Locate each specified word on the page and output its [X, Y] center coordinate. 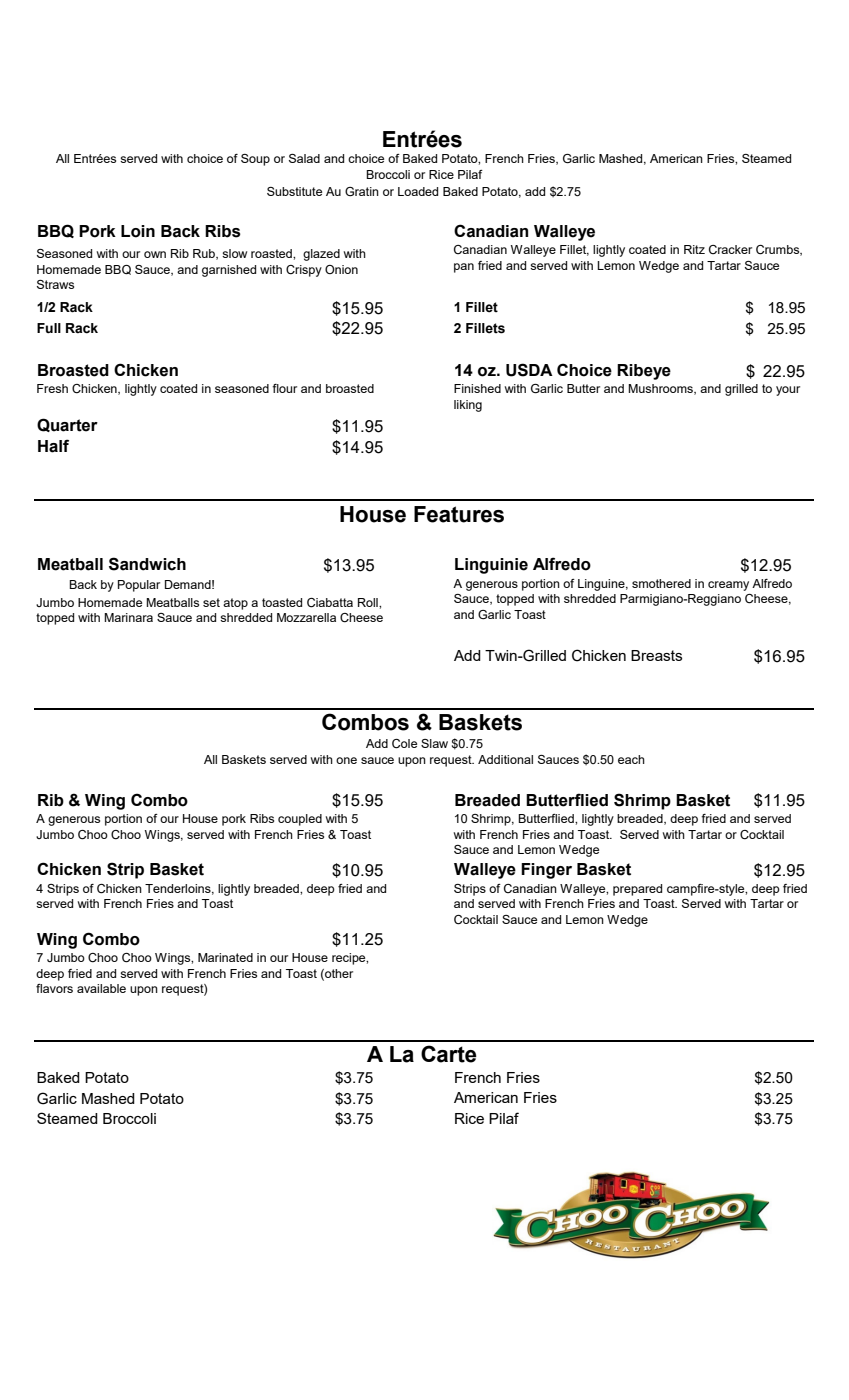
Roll [369, 602]
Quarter [67, 425]
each [631, 759]
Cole [404, 744]
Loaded [418, 191]
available [101, 988]
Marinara [128, 617]
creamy [728, 586]
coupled [300, 820]
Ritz [694, 249]
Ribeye [644, 372]
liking [468, 406]
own [155, 254]
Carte [449, 1054]
